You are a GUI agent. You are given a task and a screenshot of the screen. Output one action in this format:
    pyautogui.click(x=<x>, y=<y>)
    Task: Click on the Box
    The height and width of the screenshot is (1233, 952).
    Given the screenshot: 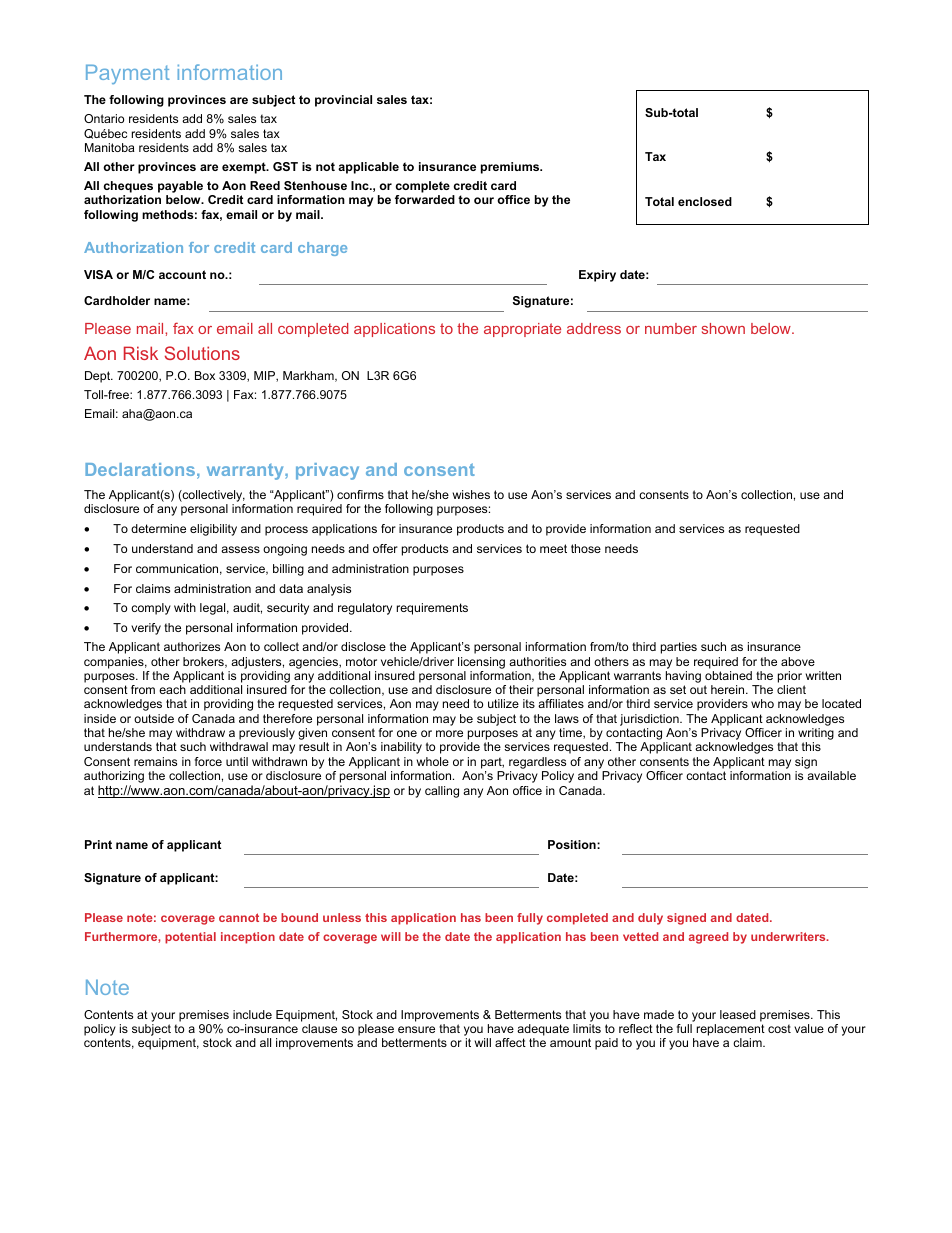 What is the action you would take?
    pyautogui.click(x=205, y=375)
